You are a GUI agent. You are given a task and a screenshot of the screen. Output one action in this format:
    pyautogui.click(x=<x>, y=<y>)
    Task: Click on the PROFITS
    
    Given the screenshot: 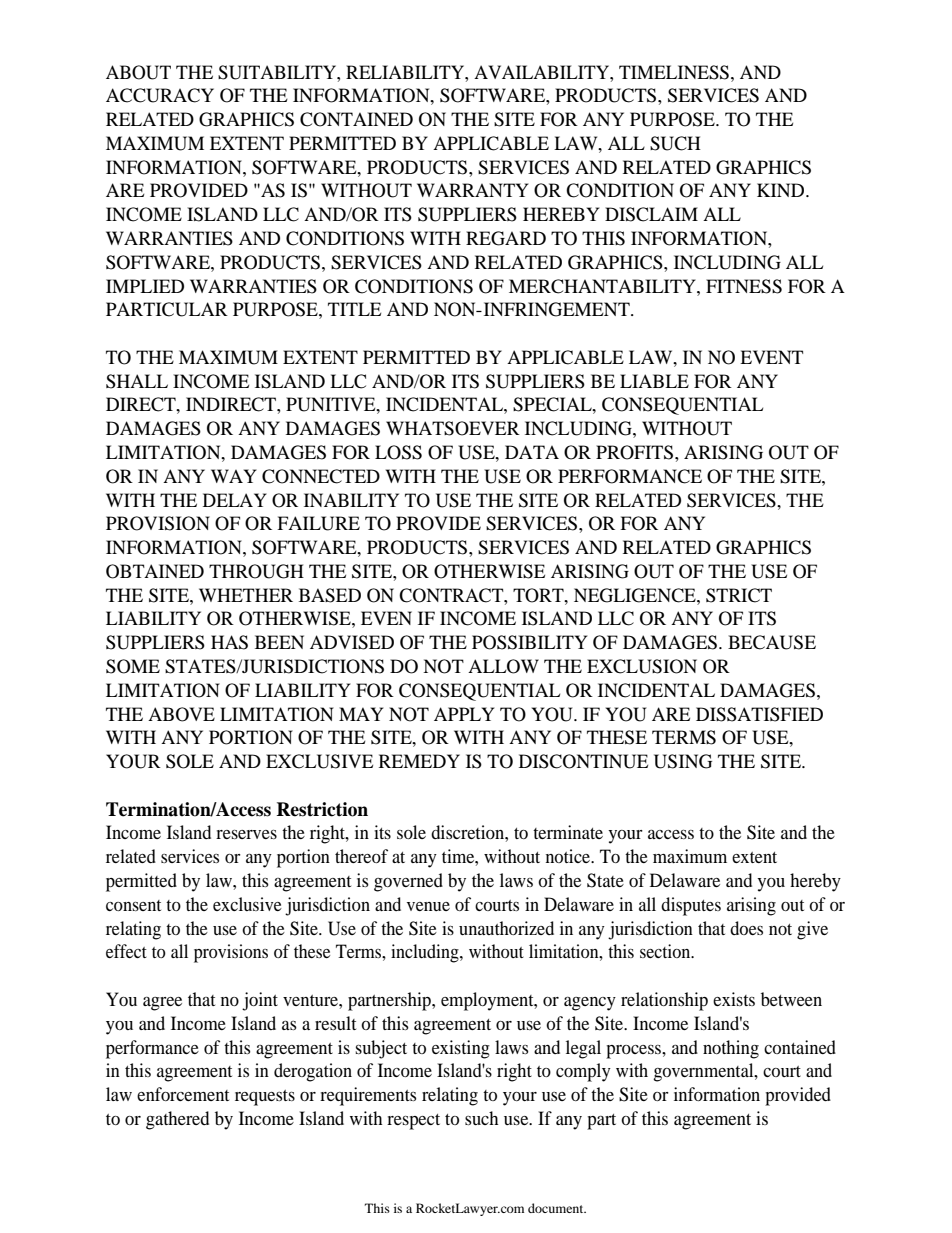 What is the action you would take?
    pyautogui.click(x=636, y=452)
